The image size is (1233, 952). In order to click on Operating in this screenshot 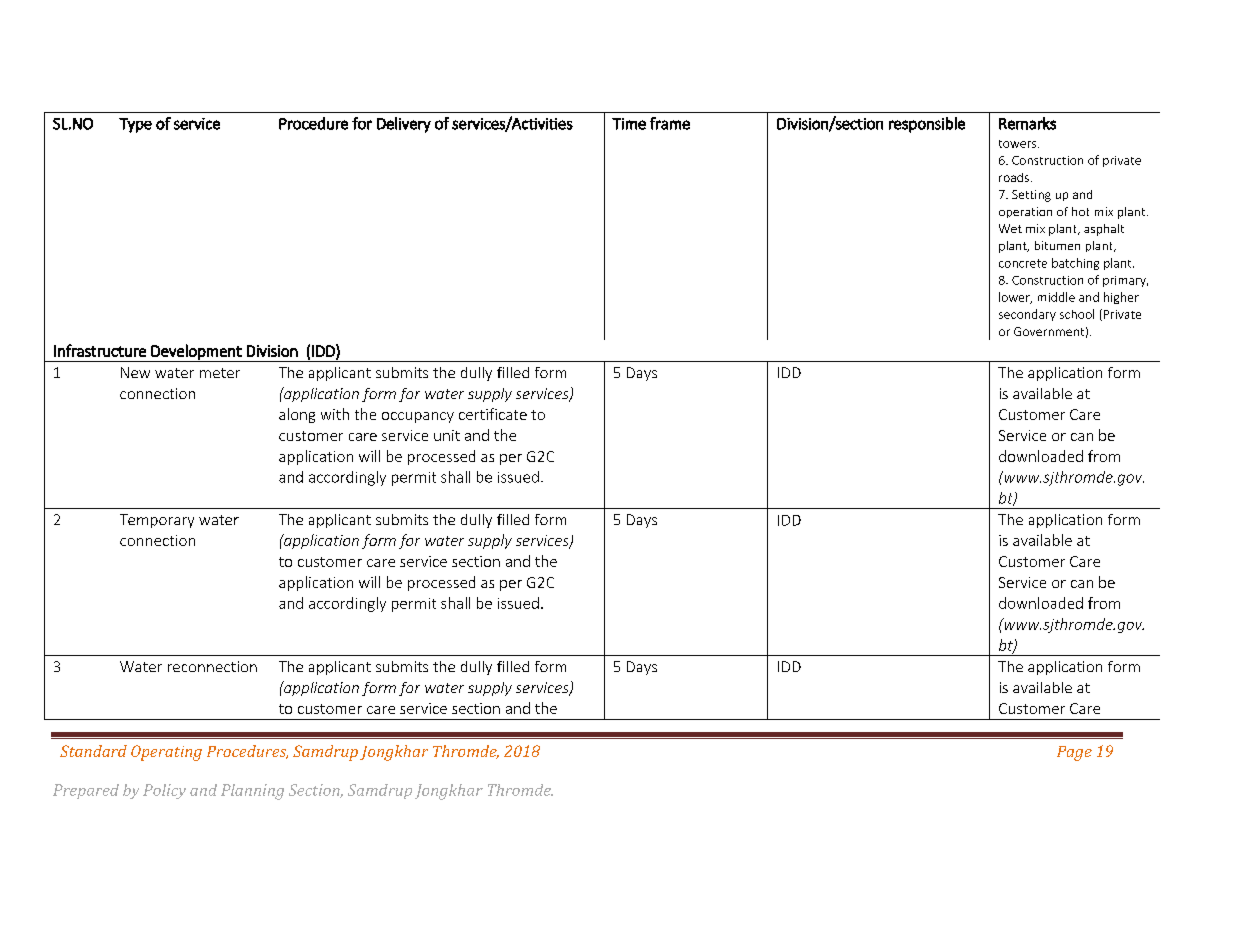, I will do `click(166, 753)`.
